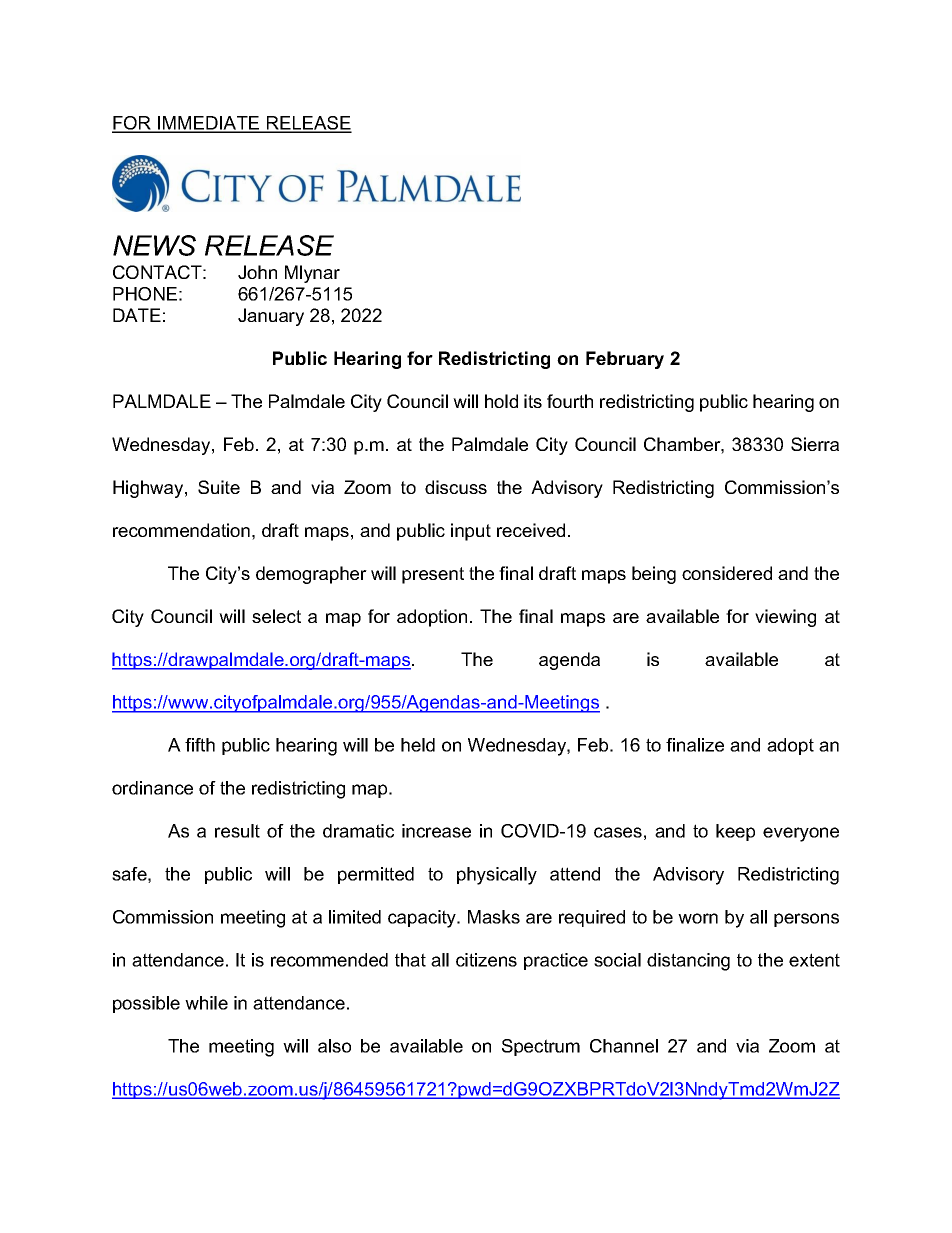  Describe the element at coordinates (209, 124) in the screenshot. I see `IMMEDIATE` at that location.
